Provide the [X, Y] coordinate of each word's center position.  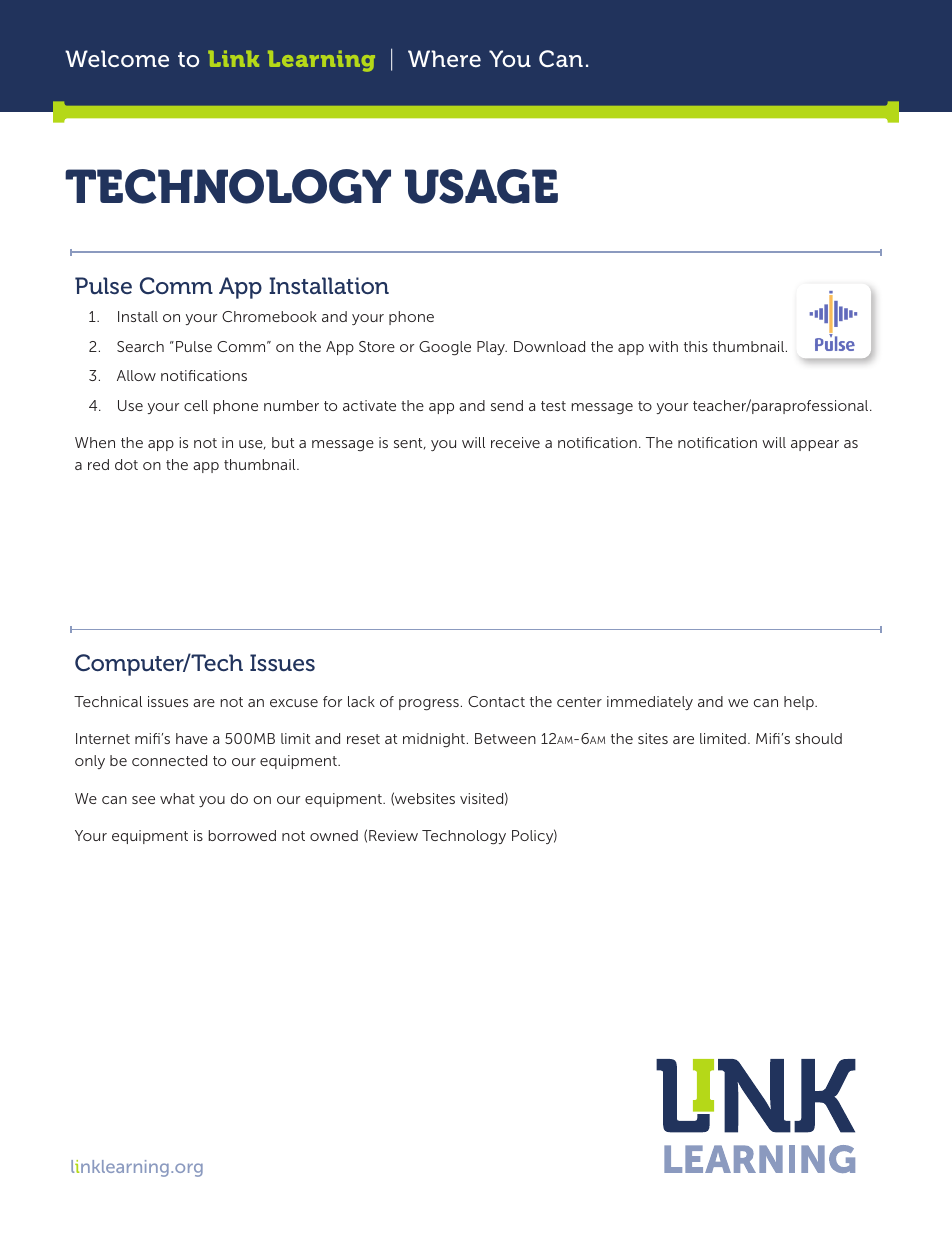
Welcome [117, 58]
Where [444, 58]
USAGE [481, 186]
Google [445, 348]
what [177, 798]
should [818, 738]
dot [126, 464]
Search [140, 346]
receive [515, 442]
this [696, 346]
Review [393, 835]
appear [815, 445]
